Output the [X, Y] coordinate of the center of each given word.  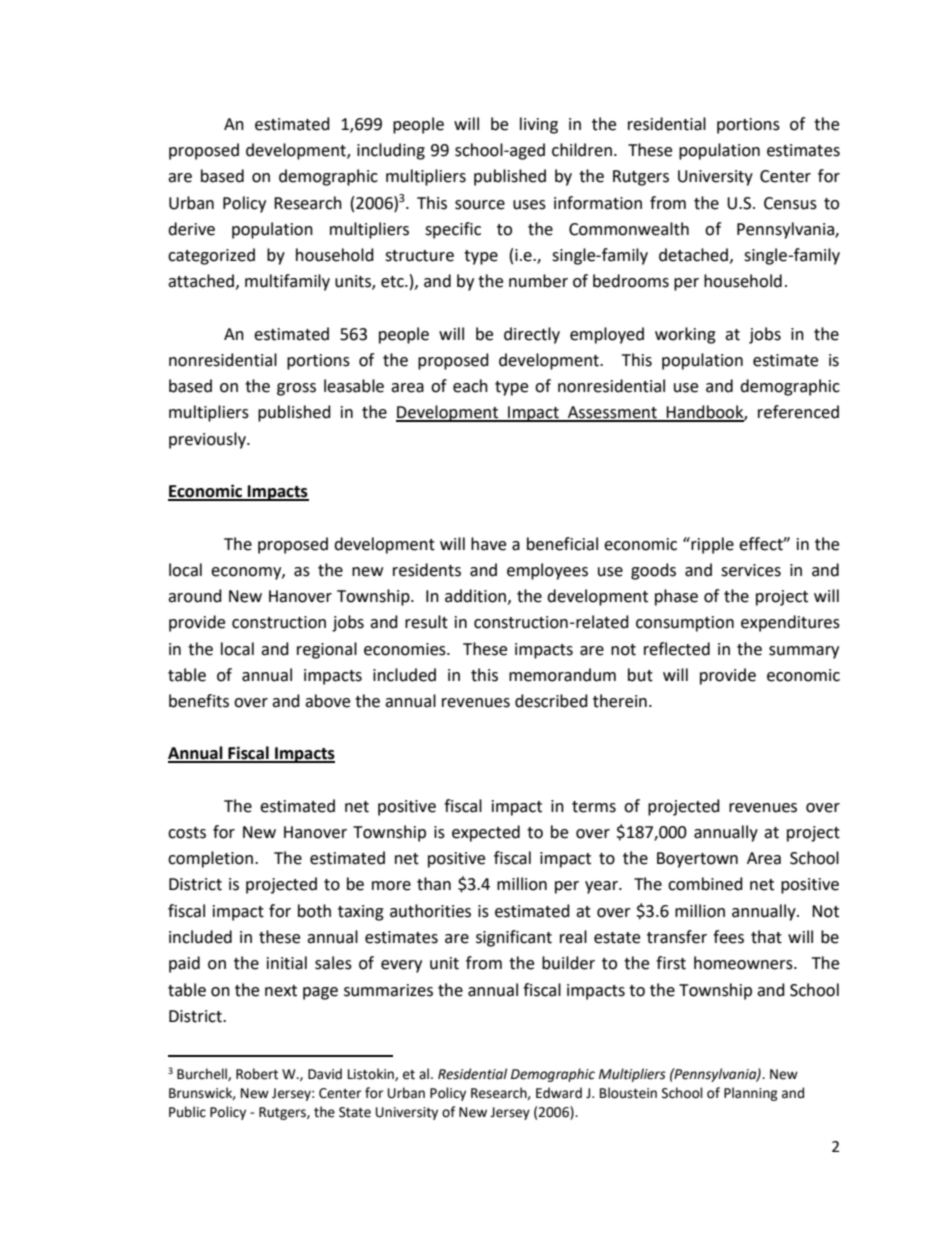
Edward [559, 1093]
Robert [257, 1074]
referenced [798, 412]
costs [187, 833]
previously [208, 440]
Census [790, 203]
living [539, 125]
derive [191, 229]
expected [486, 833]
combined [705, 884]
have [488, 544]
